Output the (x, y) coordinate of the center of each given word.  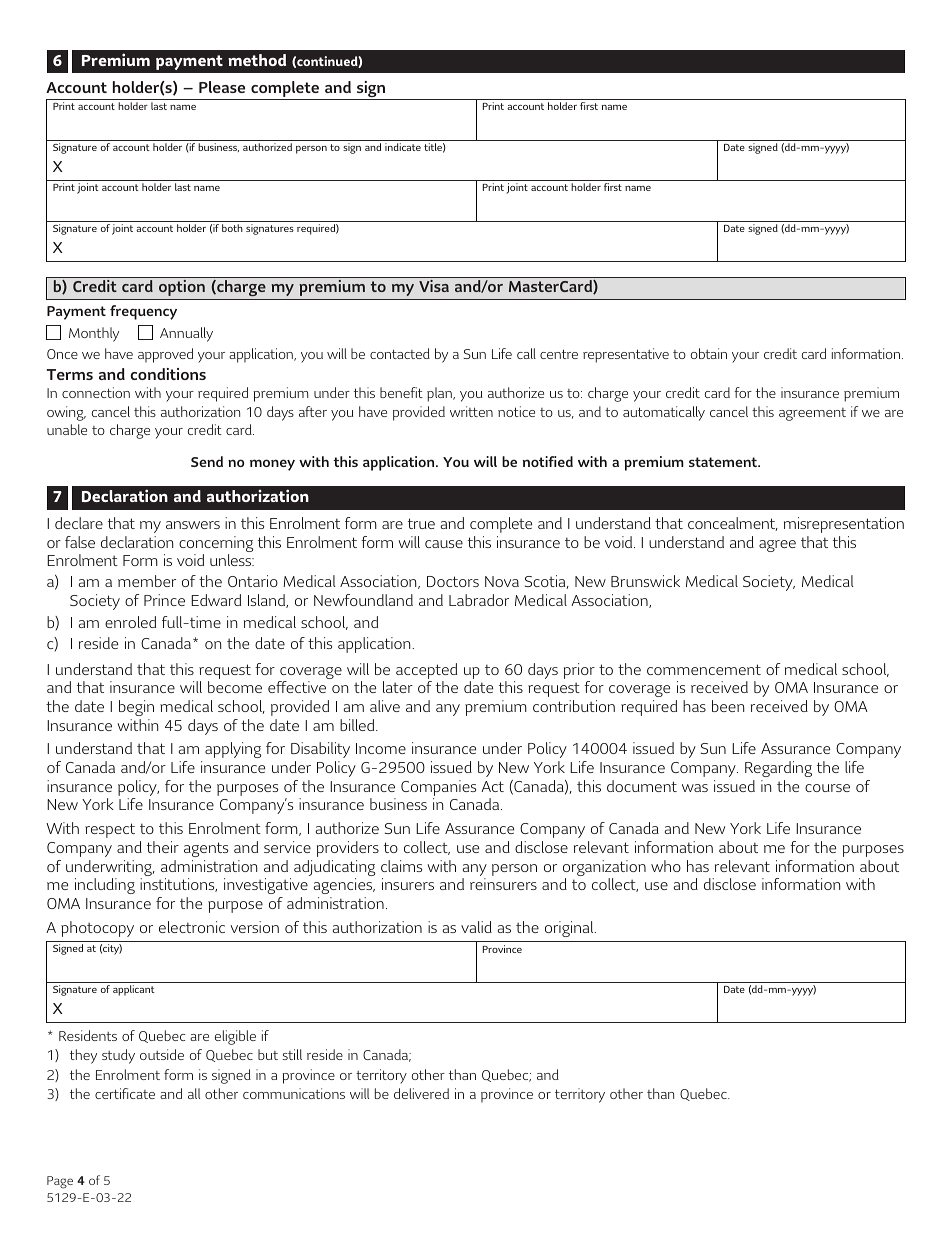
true (421, 523)
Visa (434, 286)
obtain (709, 353)
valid (476, 927)
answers (193, 525)
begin (136, 708)
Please (222, 87)
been (728, 706)
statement (724, 462)
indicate (403, 147)
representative (626, 355)
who (666, 866)
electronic (192, 927)
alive (385, 706)
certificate (125, 1093)
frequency (143, 312)
